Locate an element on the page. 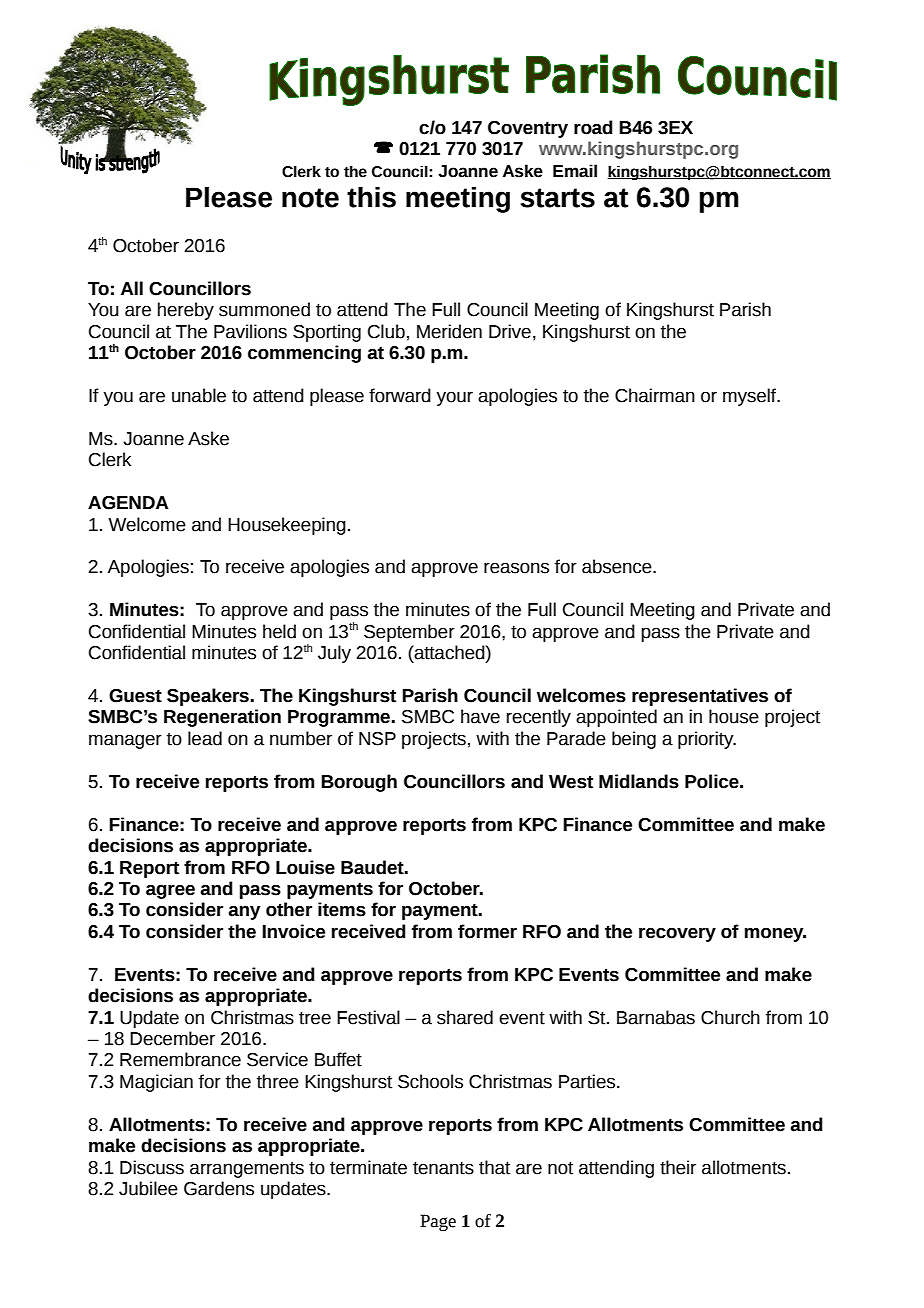 The height and width of the page is (1308, 924). Gardens is located at coordinates (219, 1188).
